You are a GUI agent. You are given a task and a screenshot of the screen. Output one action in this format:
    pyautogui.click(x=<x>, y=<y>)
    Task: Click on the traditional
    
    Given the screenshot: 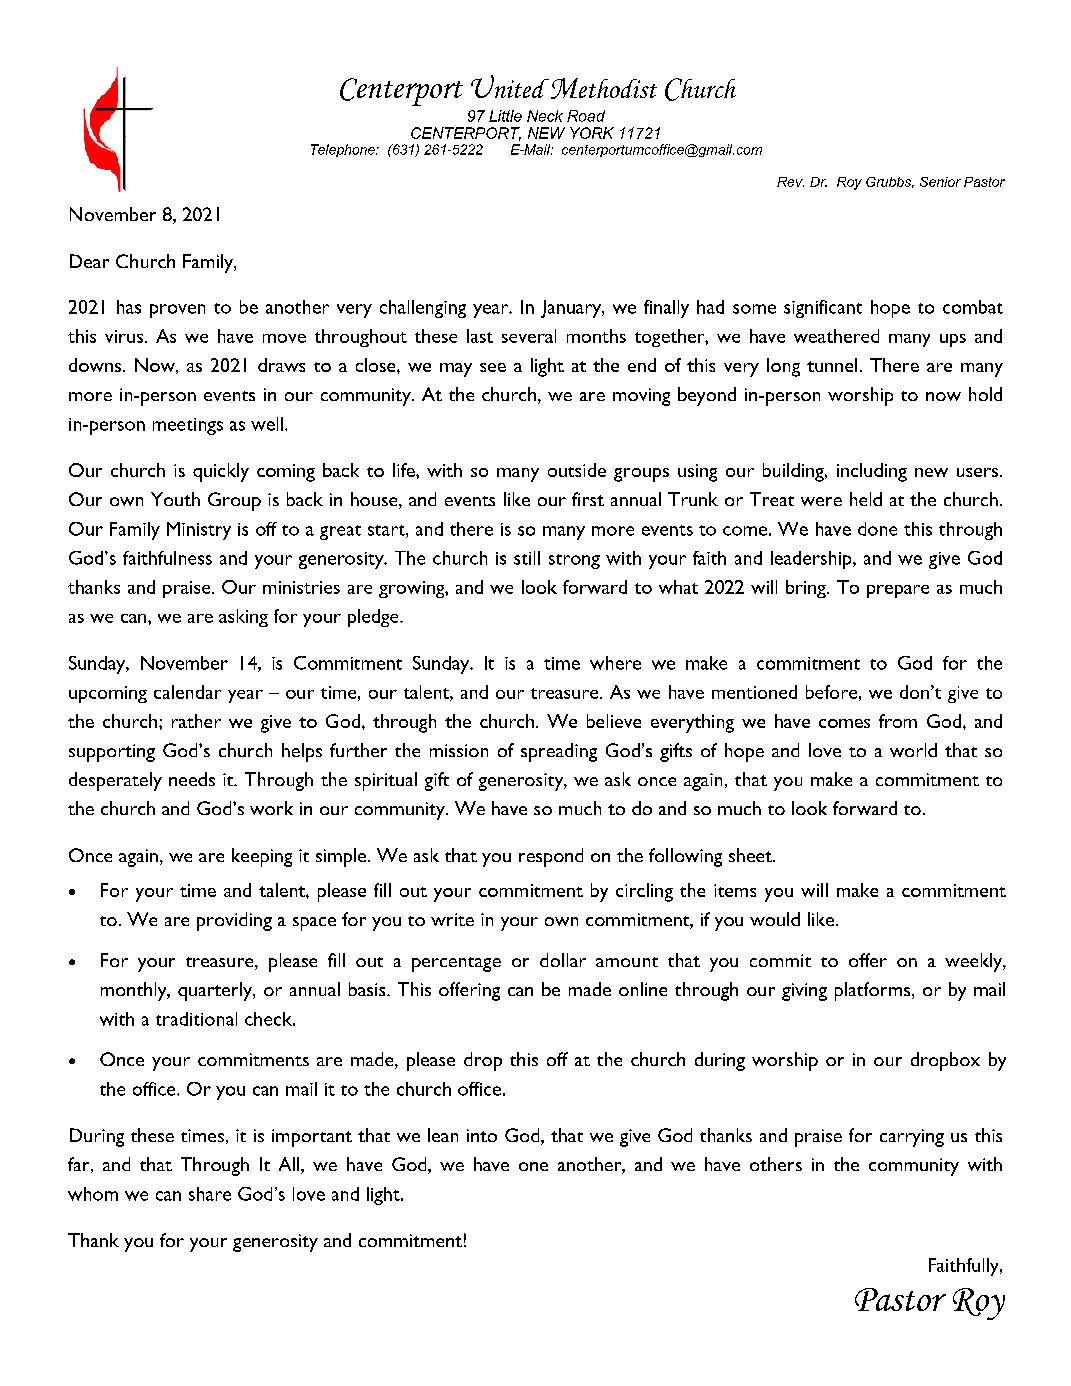 What is the action you would take?
    pyautogui.click(x=196, y=1019)
